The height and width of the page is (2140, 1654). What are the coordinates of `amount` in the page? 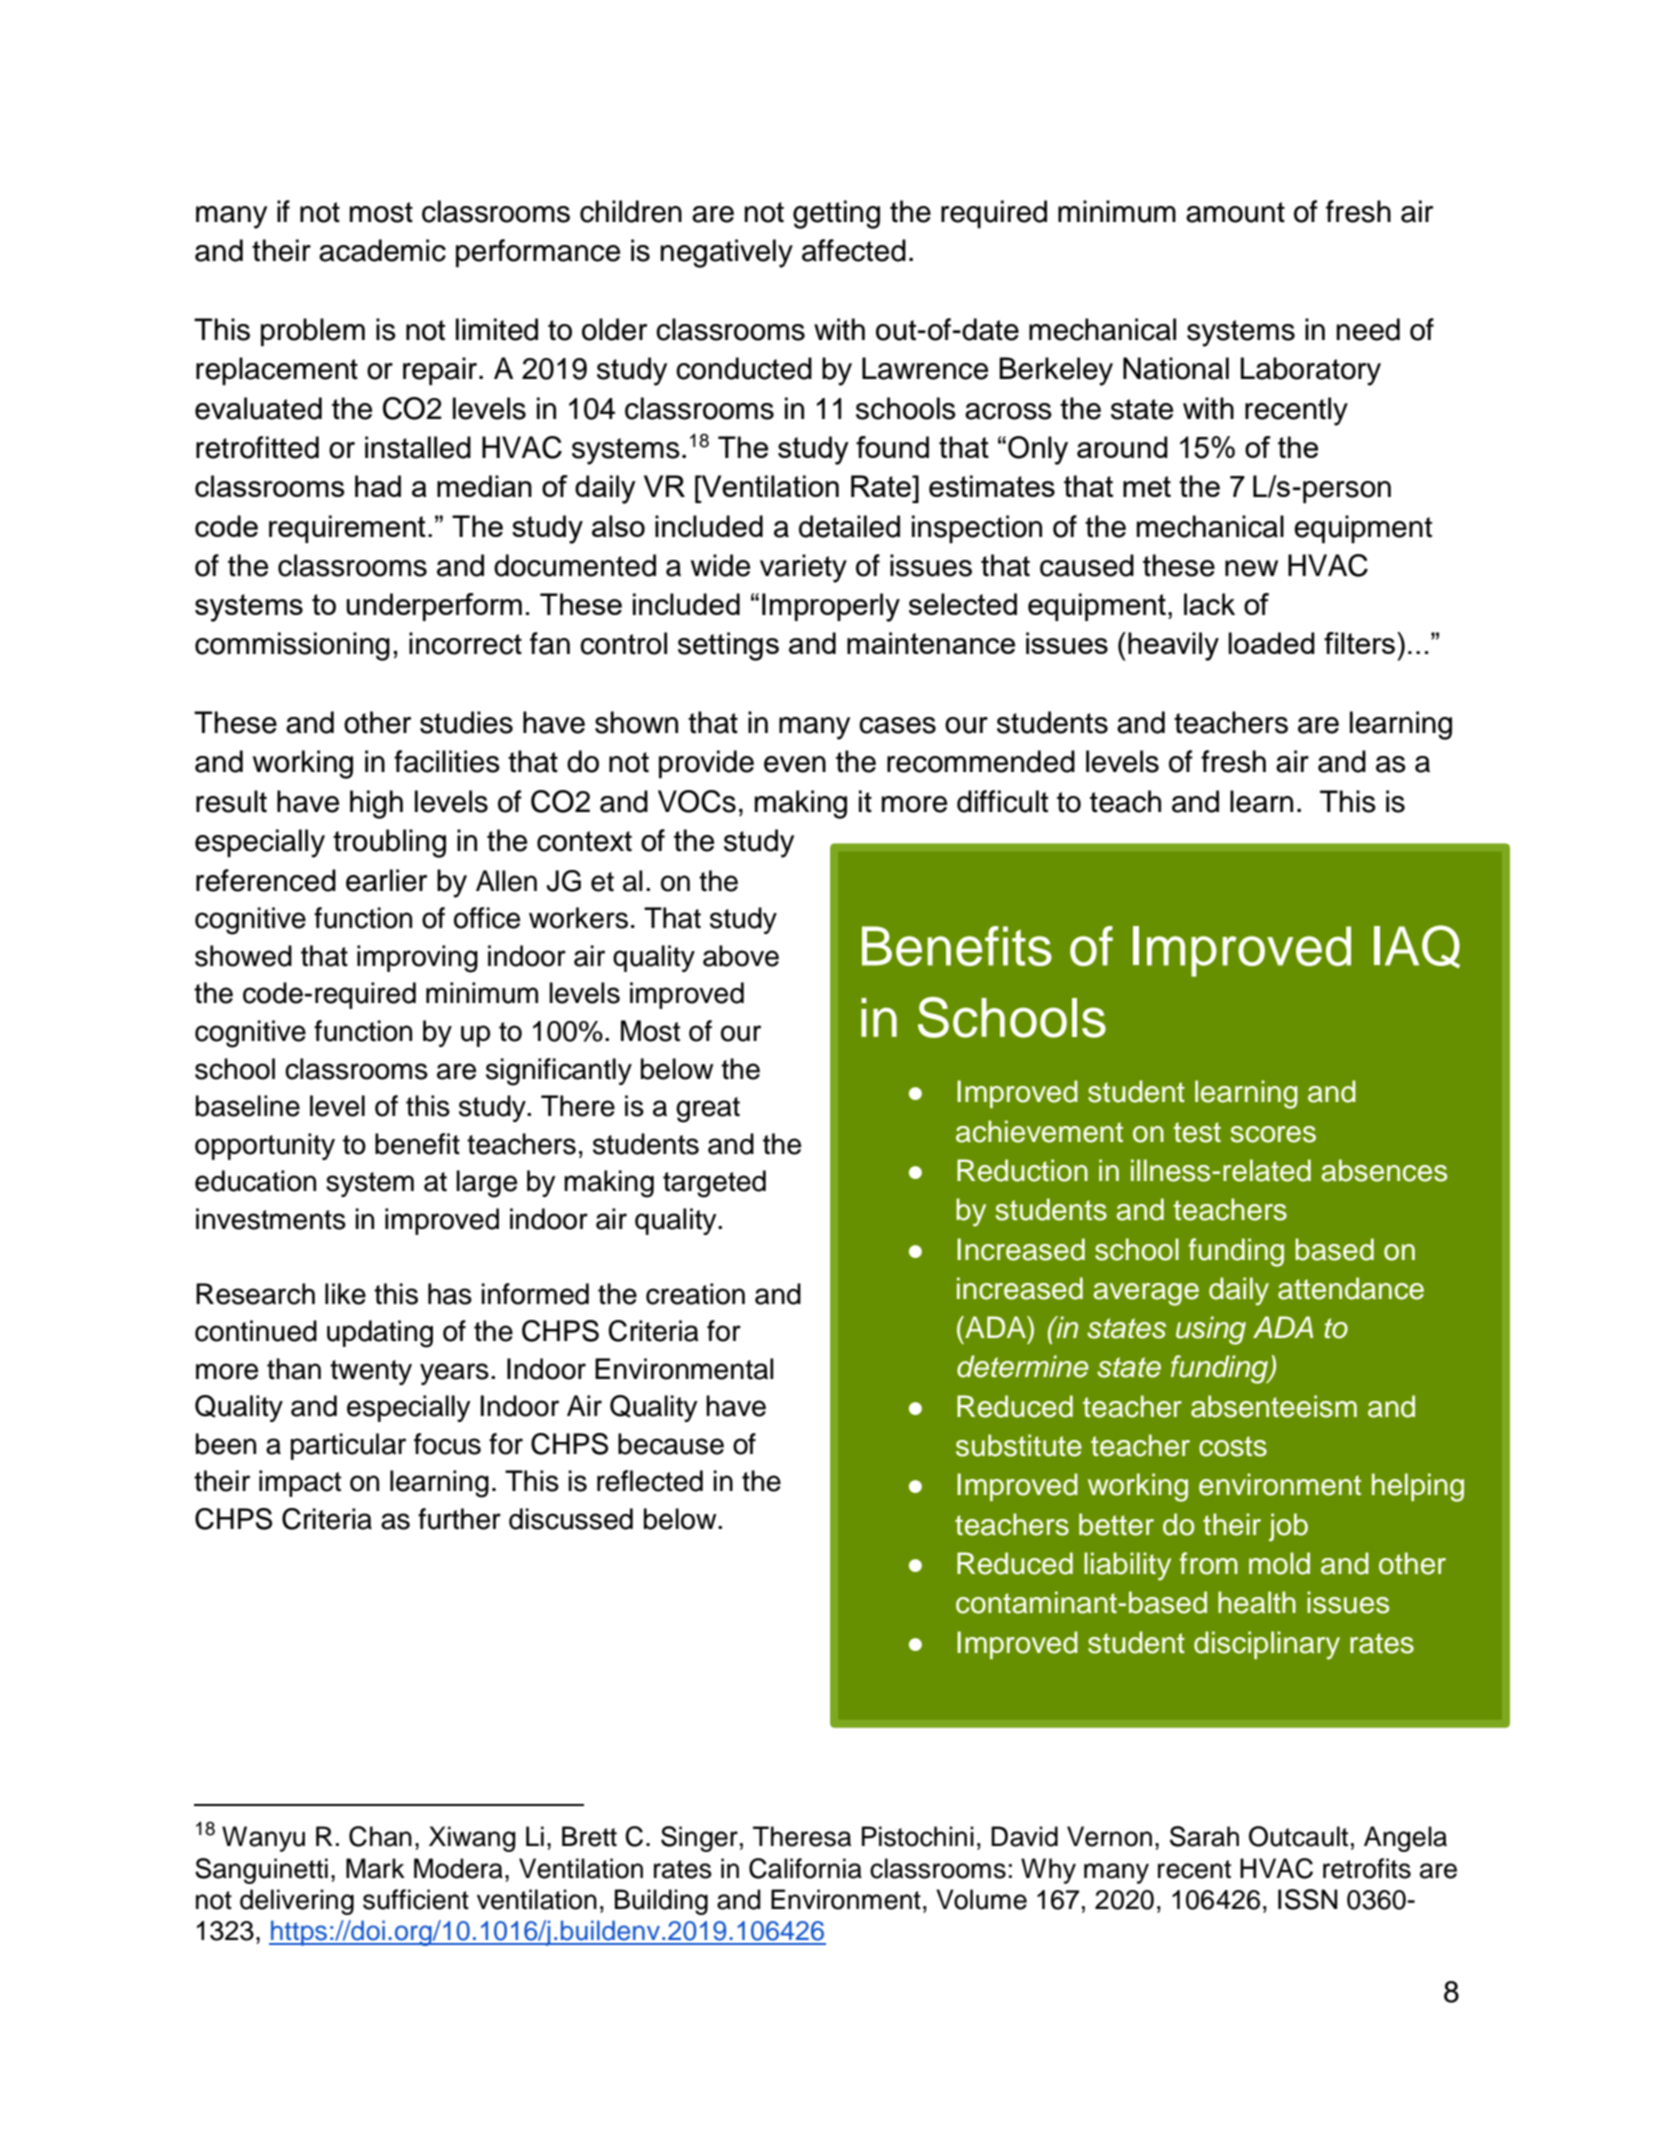 It's located at (1235, 212).
